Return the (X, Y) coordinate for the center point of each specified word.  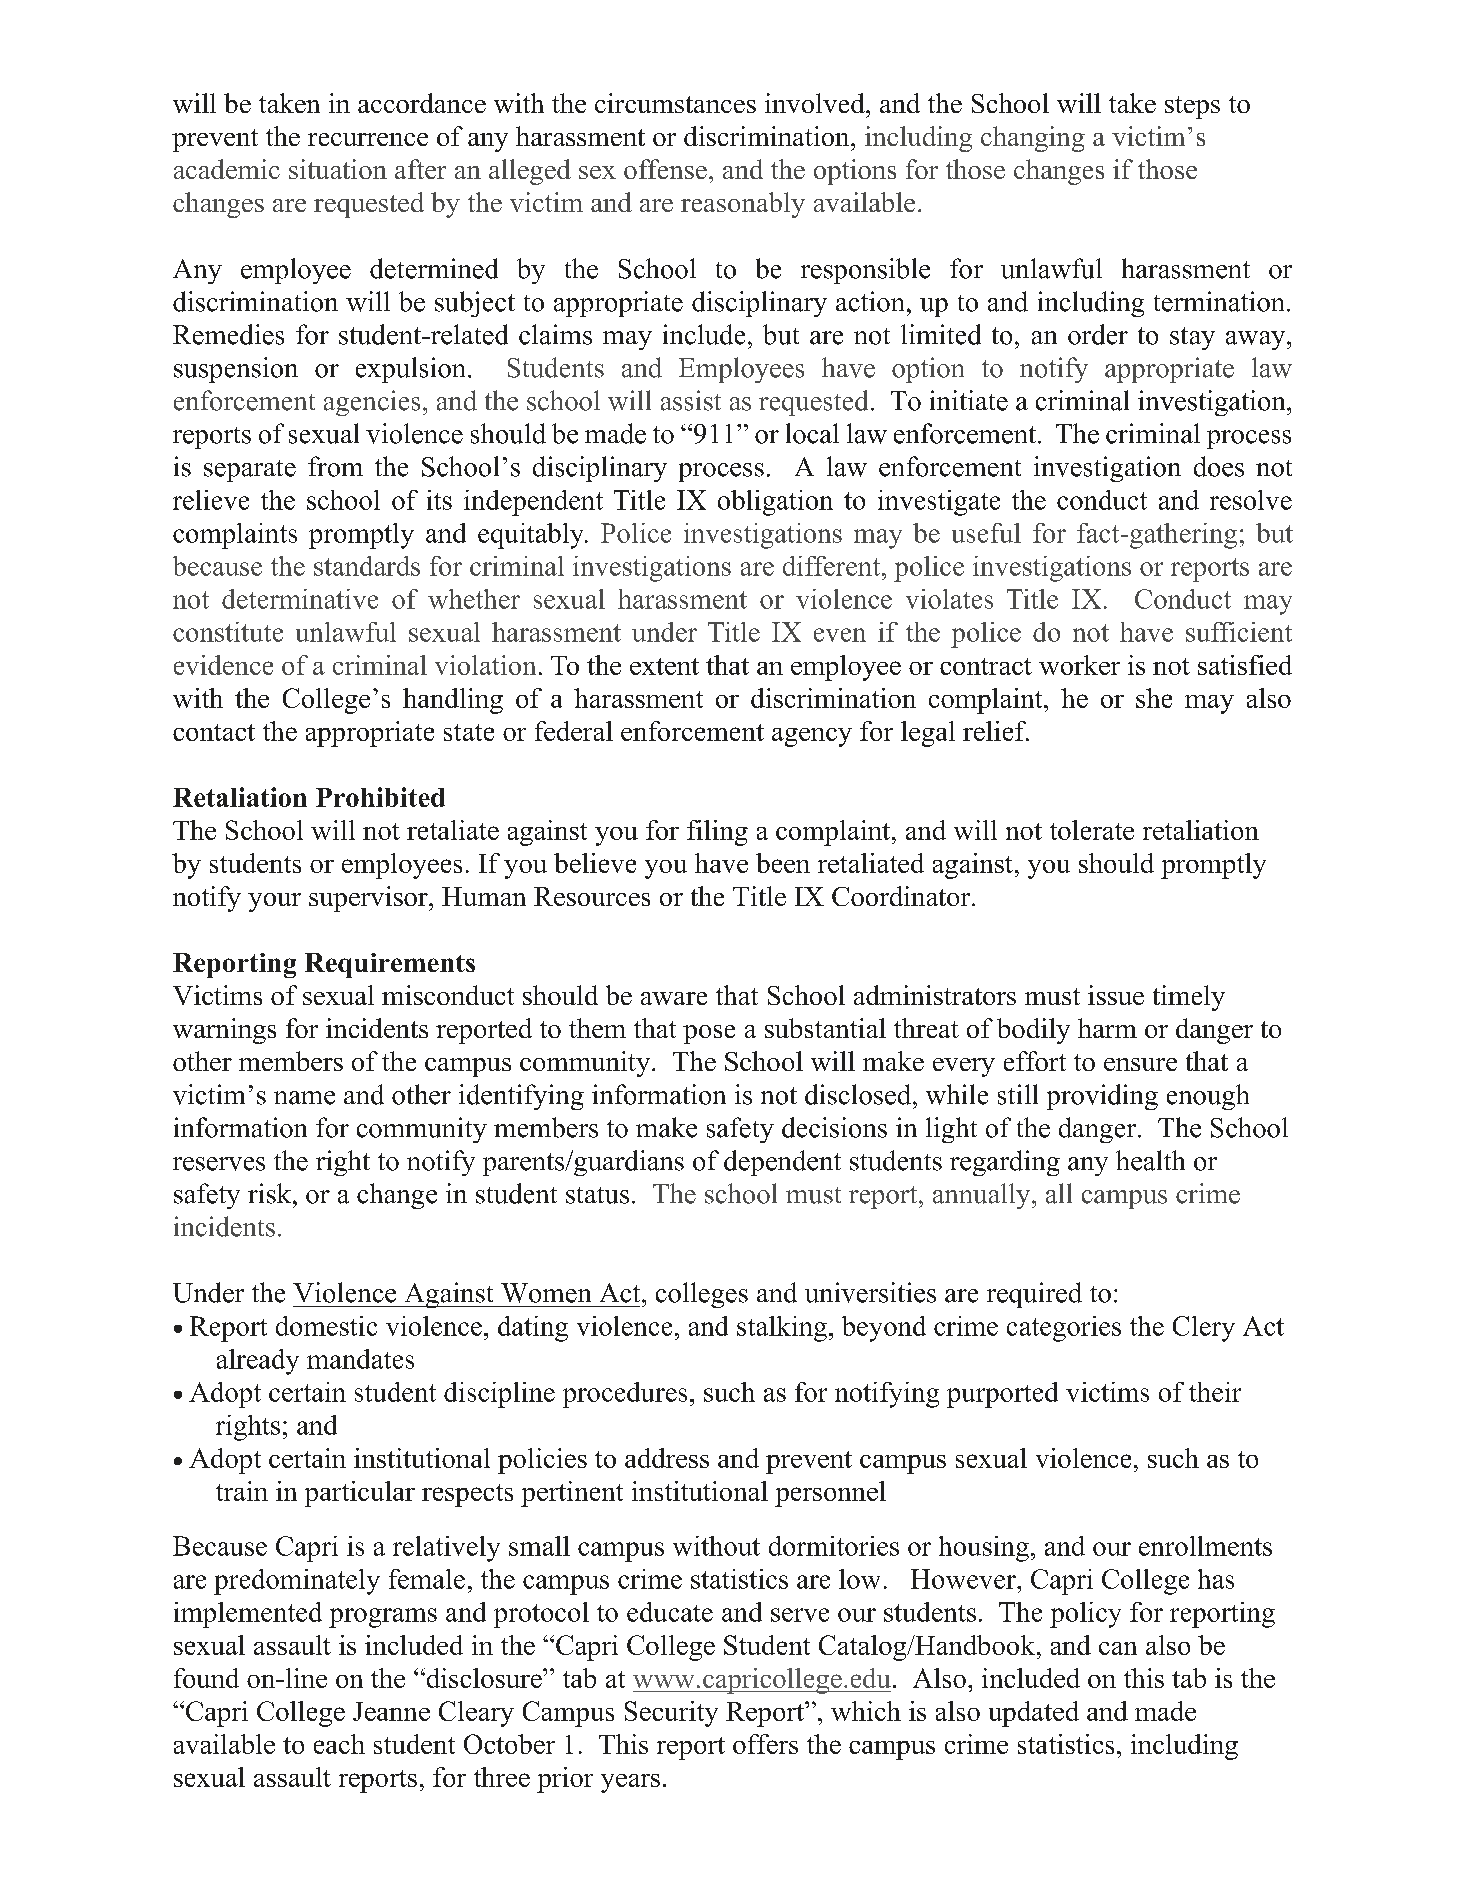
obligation (775, 503)
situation (338, 169)
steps (1192, 107)
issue (1116, 995)
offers (765, 1744)
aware (674, 998)
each (339, 1744)
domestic (326, 1326)
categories (1064, 1329)
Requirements (390, 965)
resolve (1251, 500)
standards (367, 566)
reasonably (743, 205)
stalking (782, 1329)
